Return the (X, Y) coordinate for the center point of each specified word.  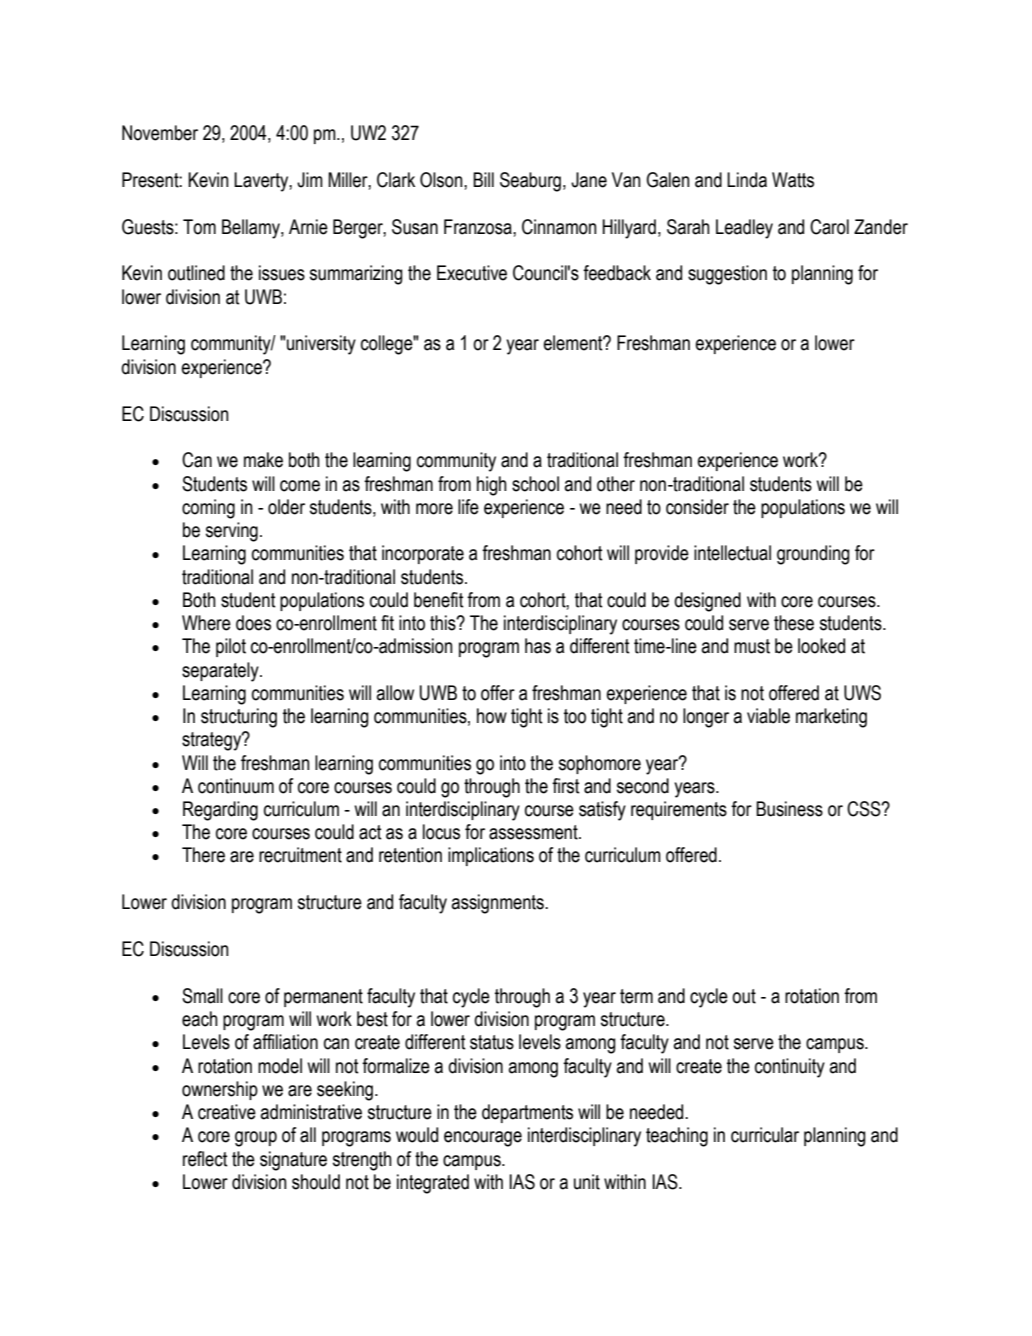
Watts (793, 180)
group (256, 1139)
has (538, 646)
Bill (483, 179)
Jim (310, 180)
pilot (231, 647)
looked (821, 646)
